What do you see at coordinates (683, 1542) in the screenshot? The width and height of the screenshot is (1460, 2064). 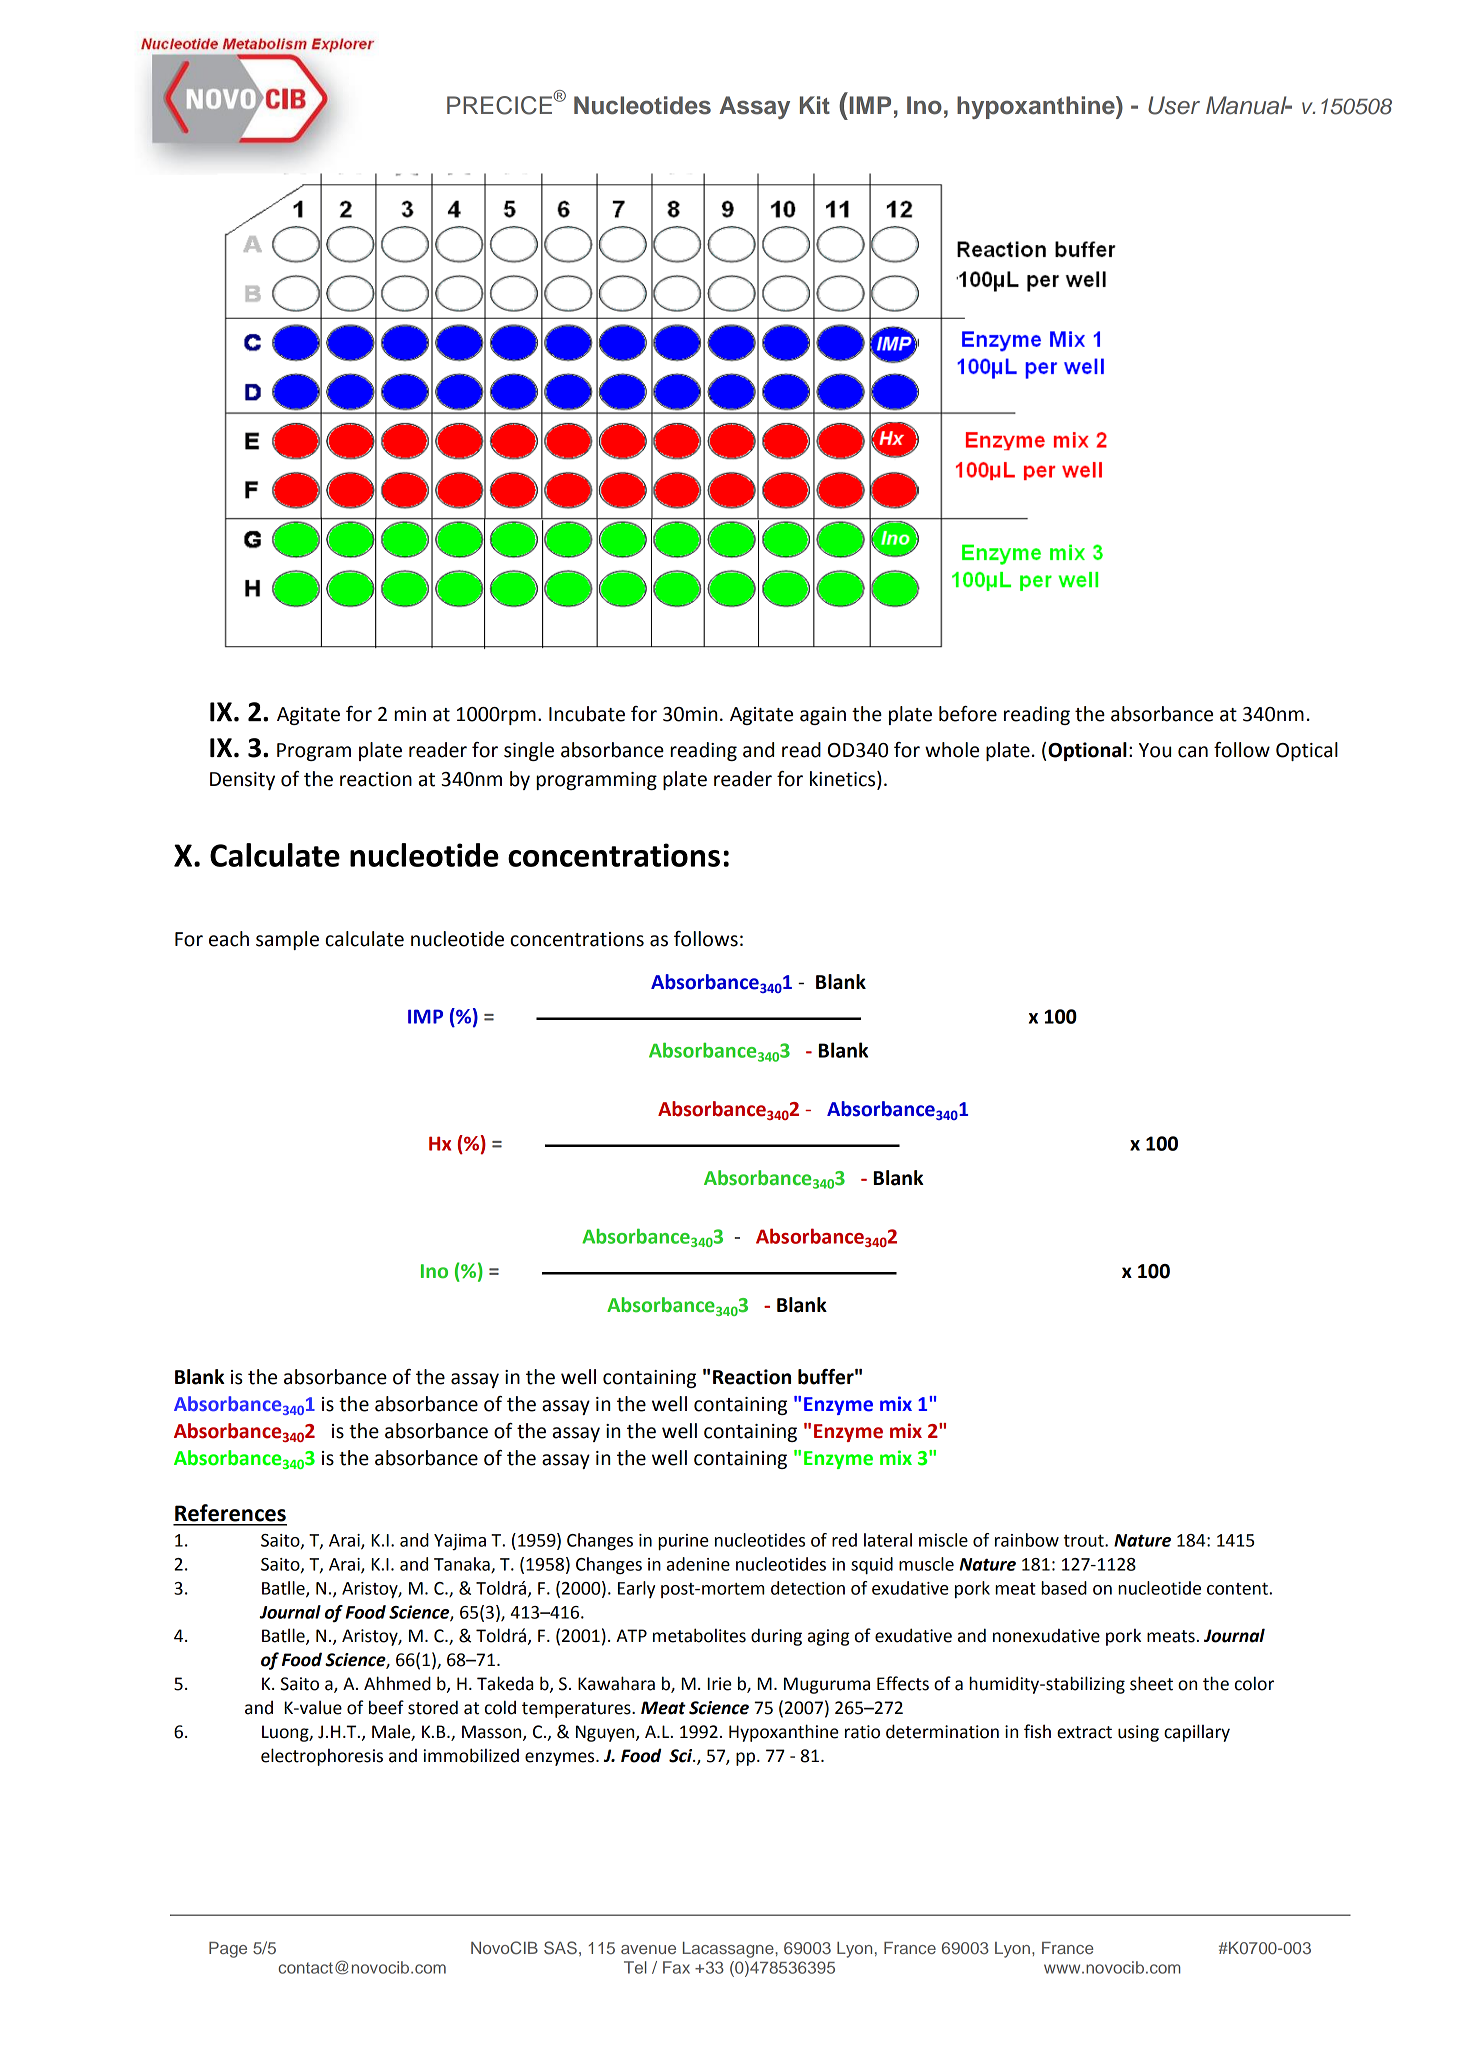 I see `purine` at bounding box center [683, 1542].
